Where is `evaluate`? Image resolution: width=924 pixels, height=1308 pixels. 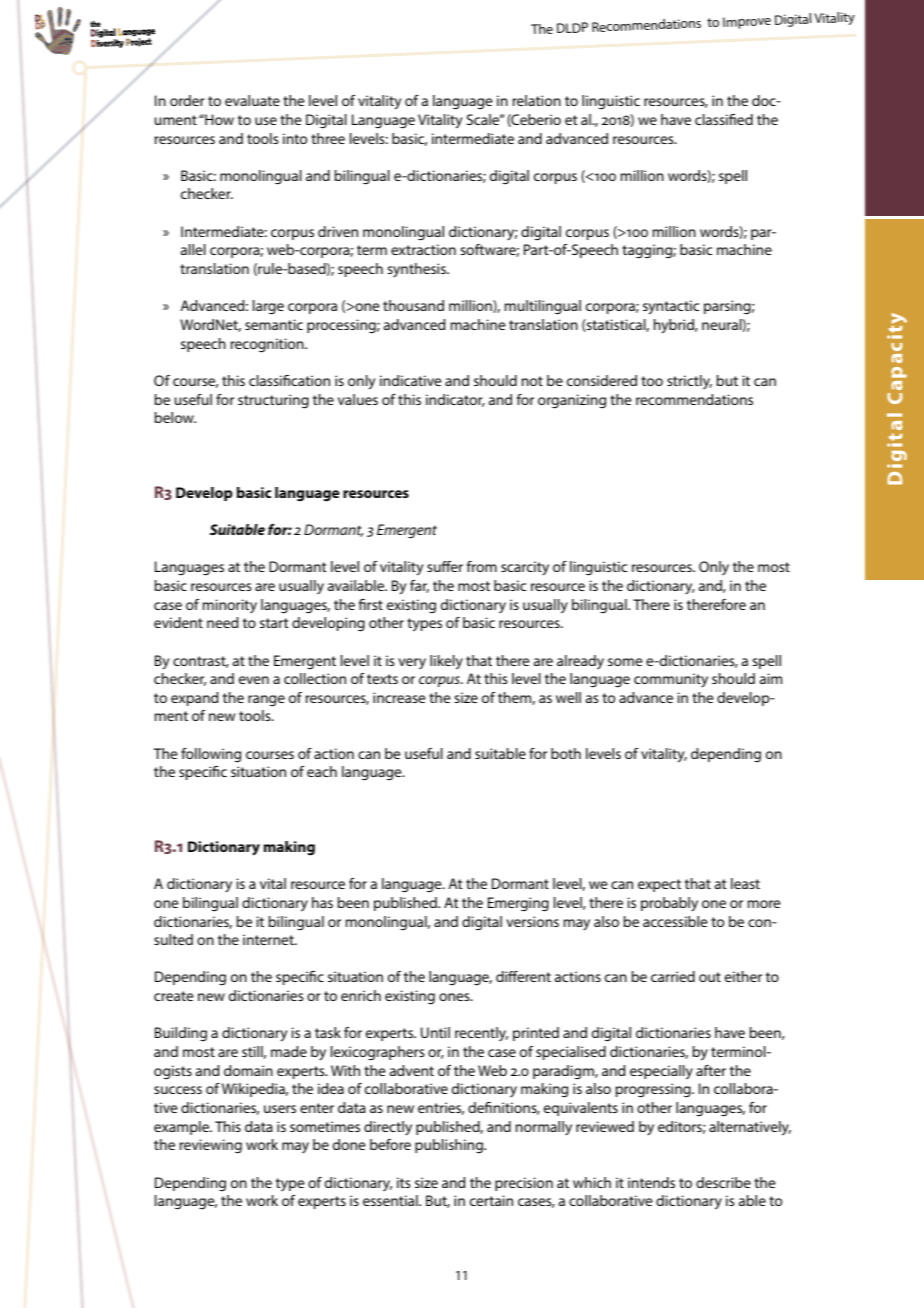
evaluate is located at coordinates (252, 100).
